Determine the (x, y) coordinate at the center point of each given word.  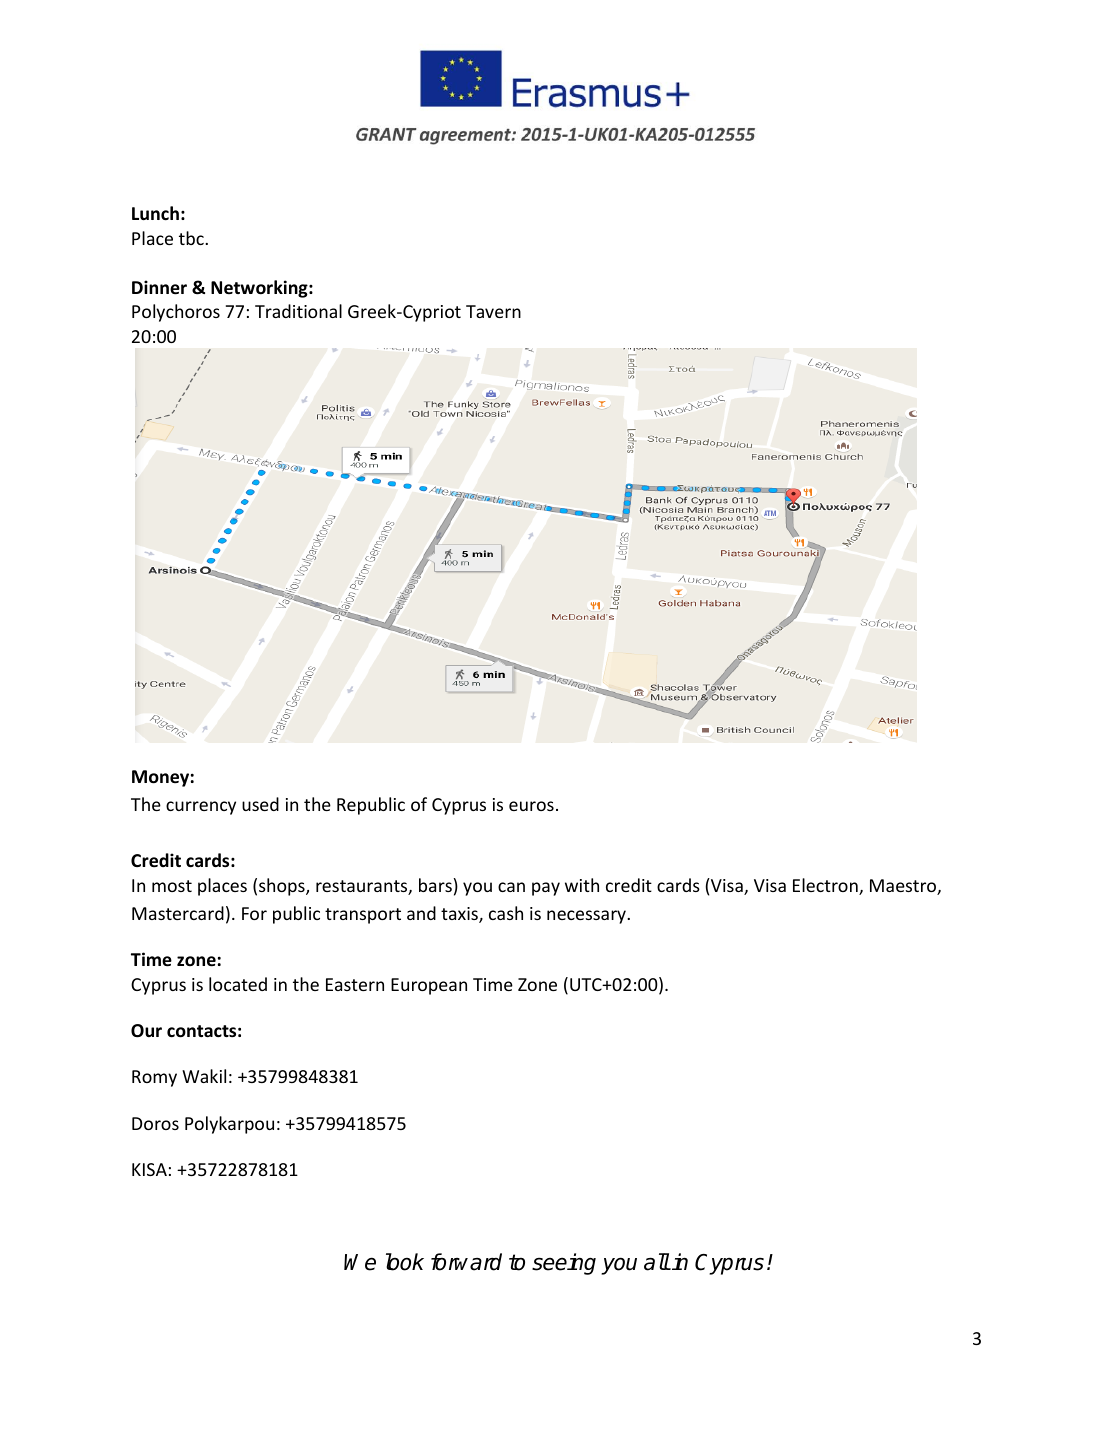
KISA (149, 1169)
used (260, 804)
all (657, 1262)
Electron (826, 886)
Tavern (493, 311)
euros (531, 806)
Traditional (298, 311)
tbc (192, 238)
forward (466, 1262)
